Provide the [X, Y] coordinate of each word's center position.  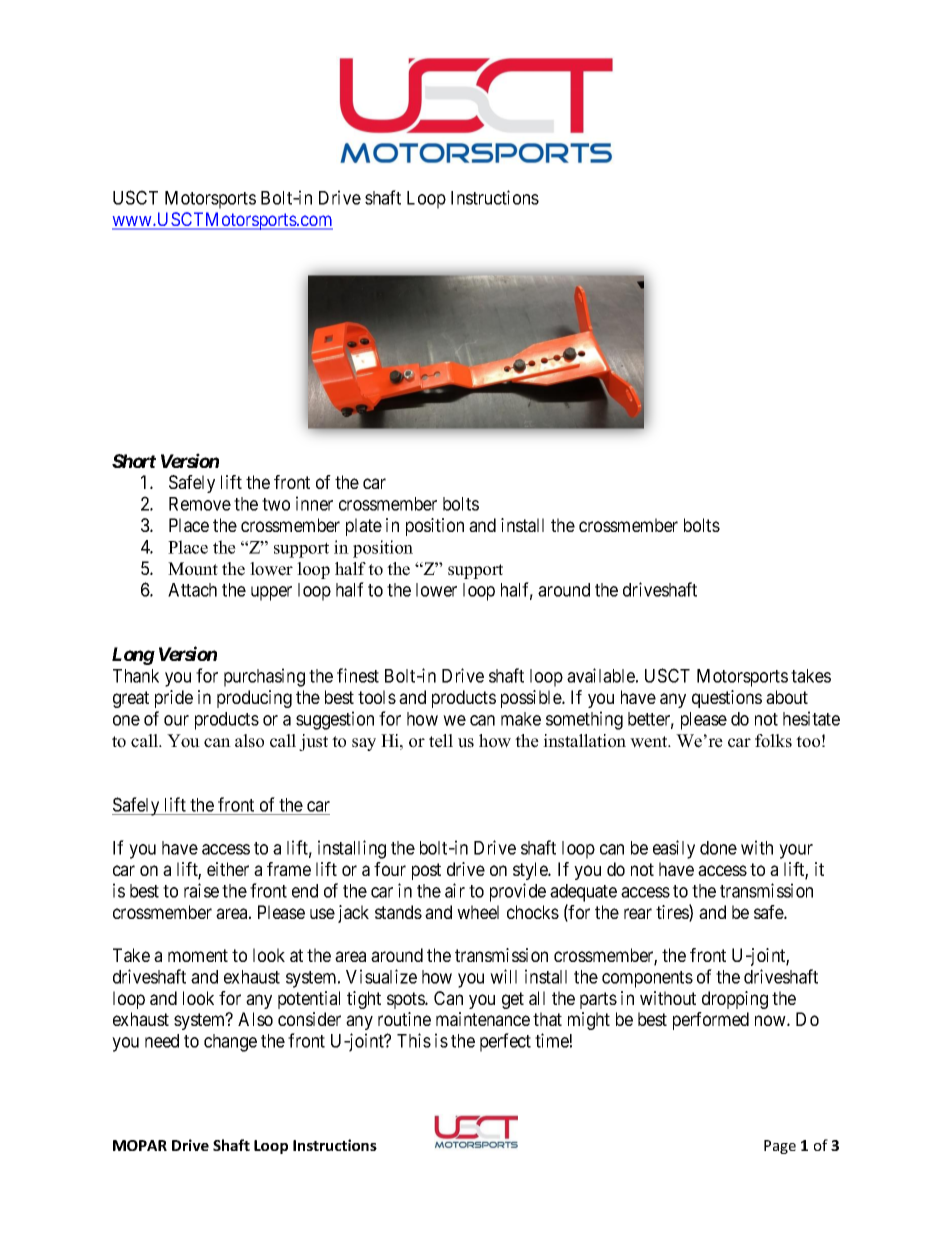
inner [314, 503]
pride [174, 699]
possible [532, 699]
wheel [478, 912]
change [230, 1043]
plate [364, 527]
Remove [200, 504]
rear [638, 913]
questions [727, 699]
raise [201, 890]
